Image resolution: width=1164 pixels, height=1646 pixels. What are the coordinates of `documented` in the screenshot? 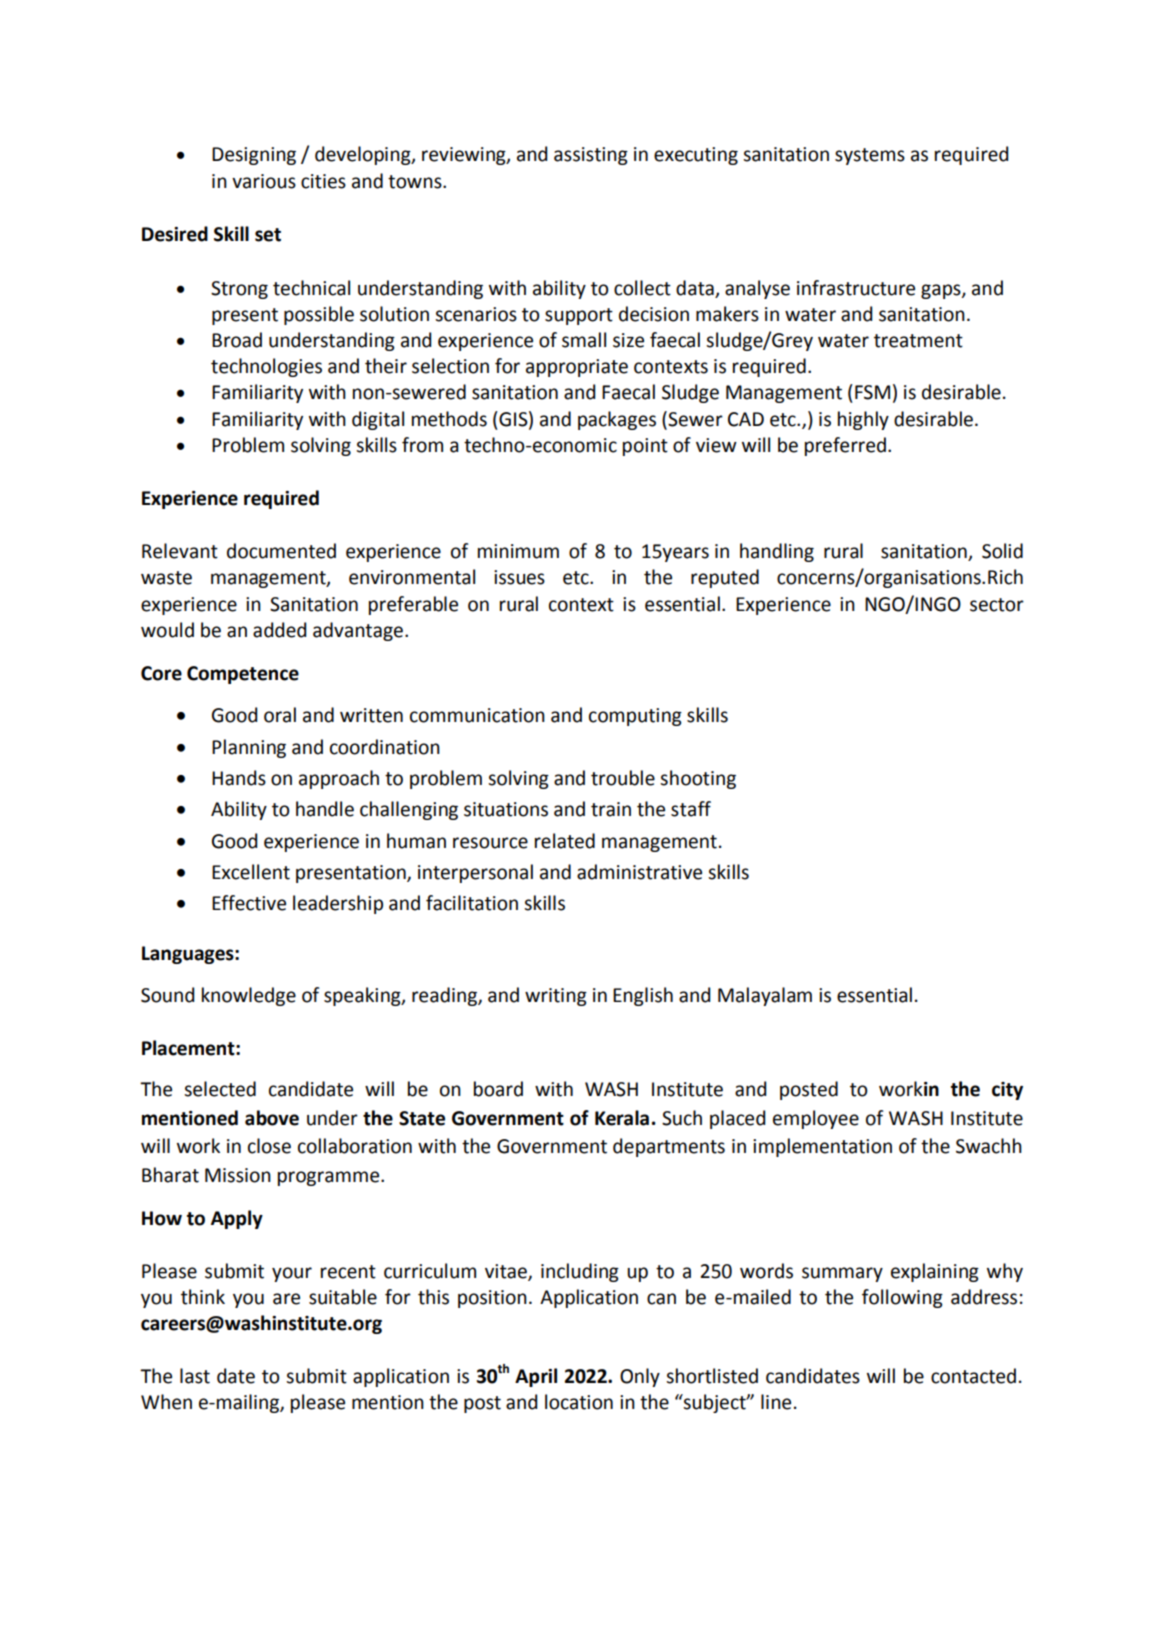 It's located at (281, 551).
